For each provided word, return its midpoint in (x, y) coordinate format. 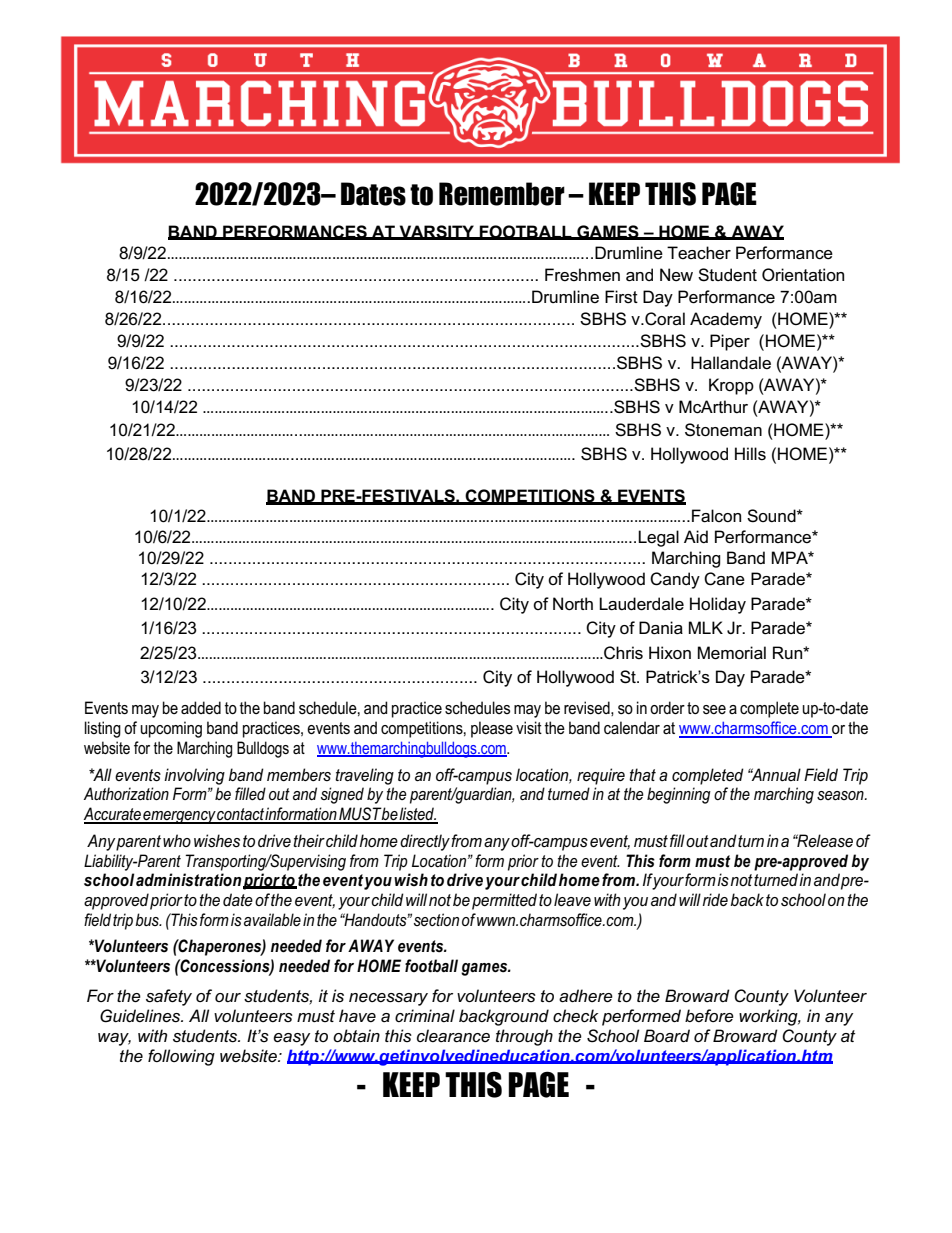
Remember (502, 194)
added (201, 708)
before (709, 1016)
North (573, 604)
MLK (706, 627)
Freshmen (582, 275)
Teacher (699, 253)
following (181, 1057)
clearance (453, 1036)
